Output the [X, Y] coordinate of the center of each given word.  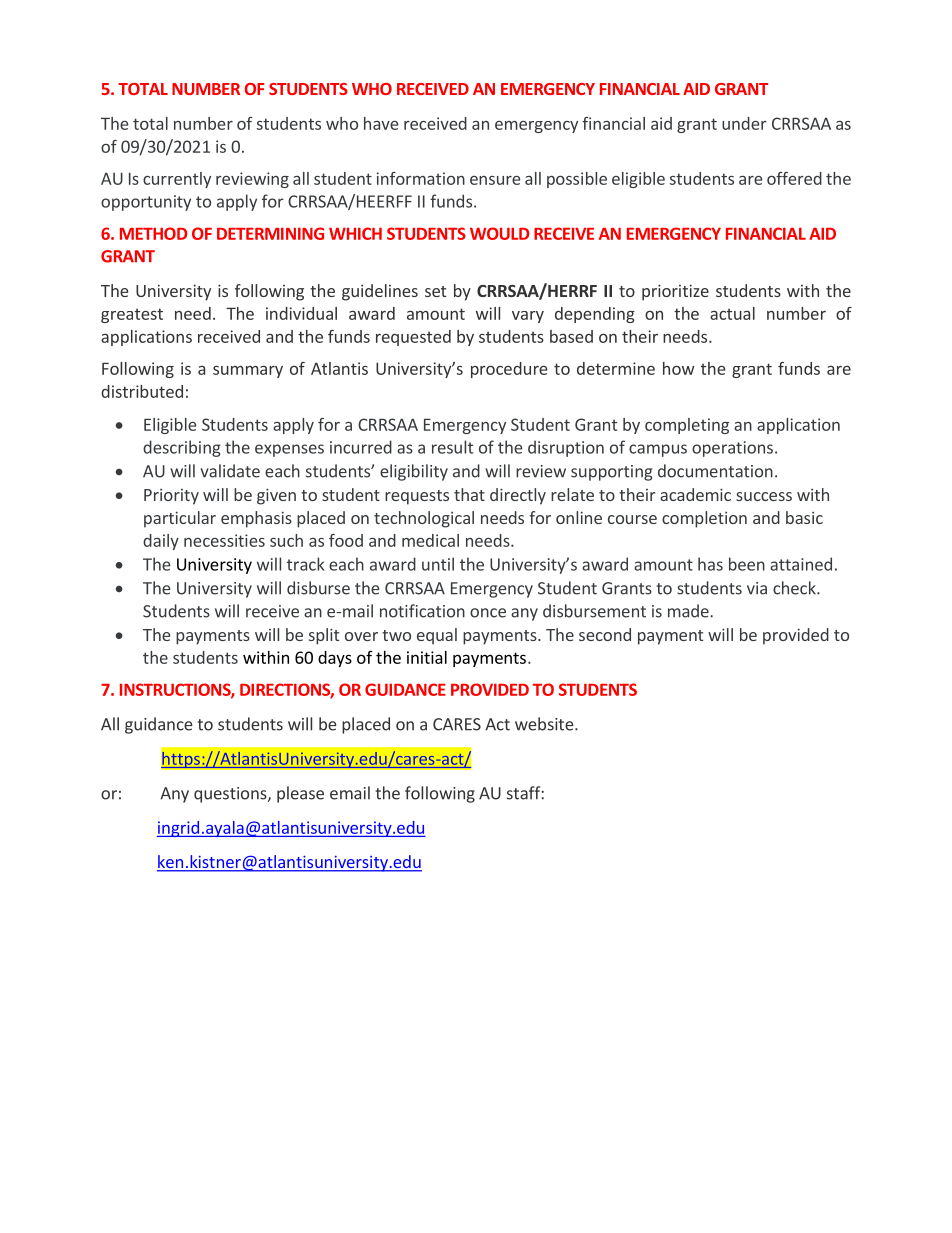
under [744, 123]
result [452, 447]
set [435, 291]
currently [177, 180]
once [488, 613]
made [689, 611]
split [324, 636]
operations [732, 449]
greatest [132, 315]
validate [230, 471]
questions [231, 795]
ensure [495, 180]
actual [732, 313]
